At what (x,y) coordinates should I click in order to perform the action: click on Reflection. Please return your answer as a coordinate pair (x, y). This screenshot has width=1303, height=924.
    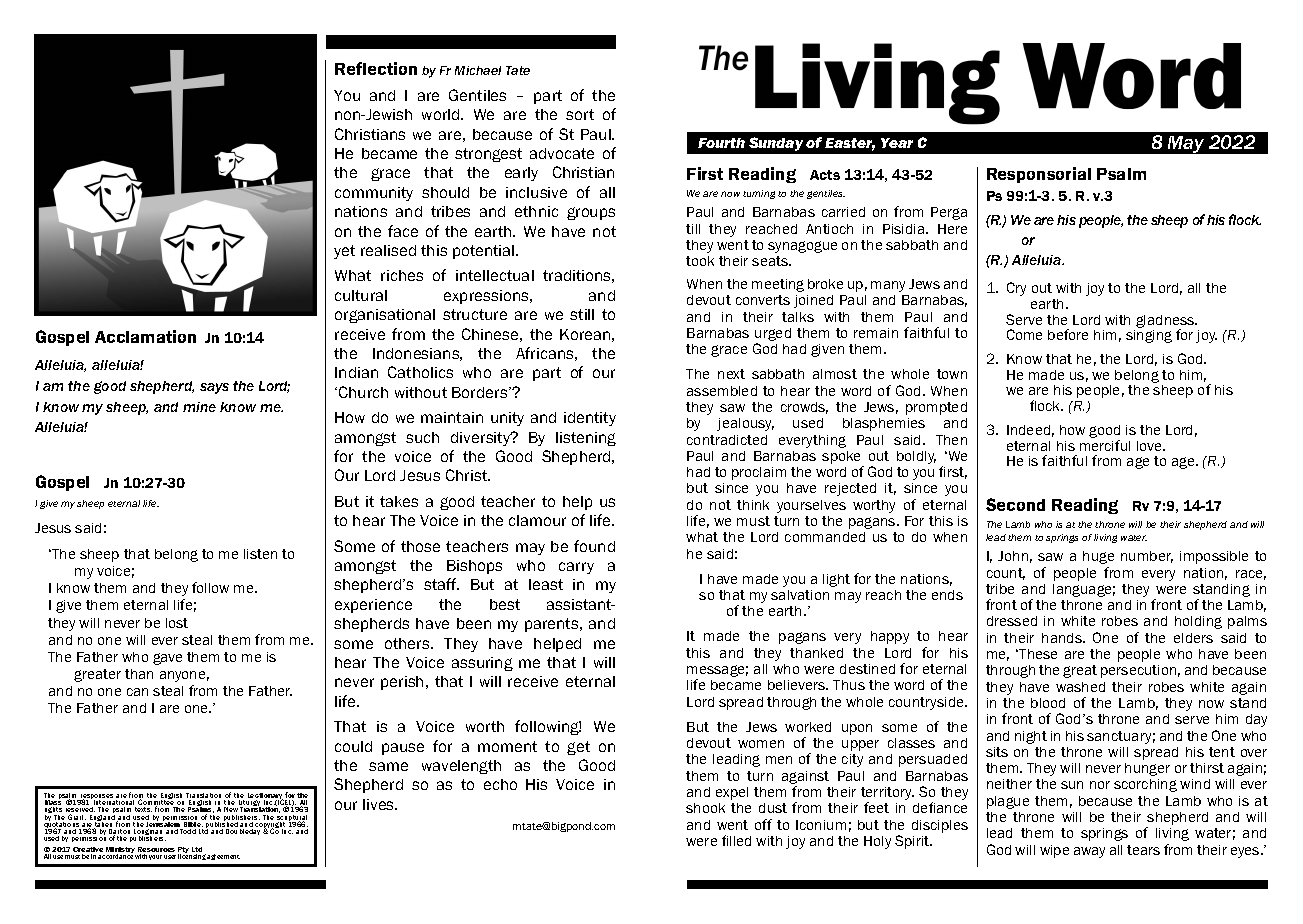
    Looking at the image, I should click on (376, 68).
